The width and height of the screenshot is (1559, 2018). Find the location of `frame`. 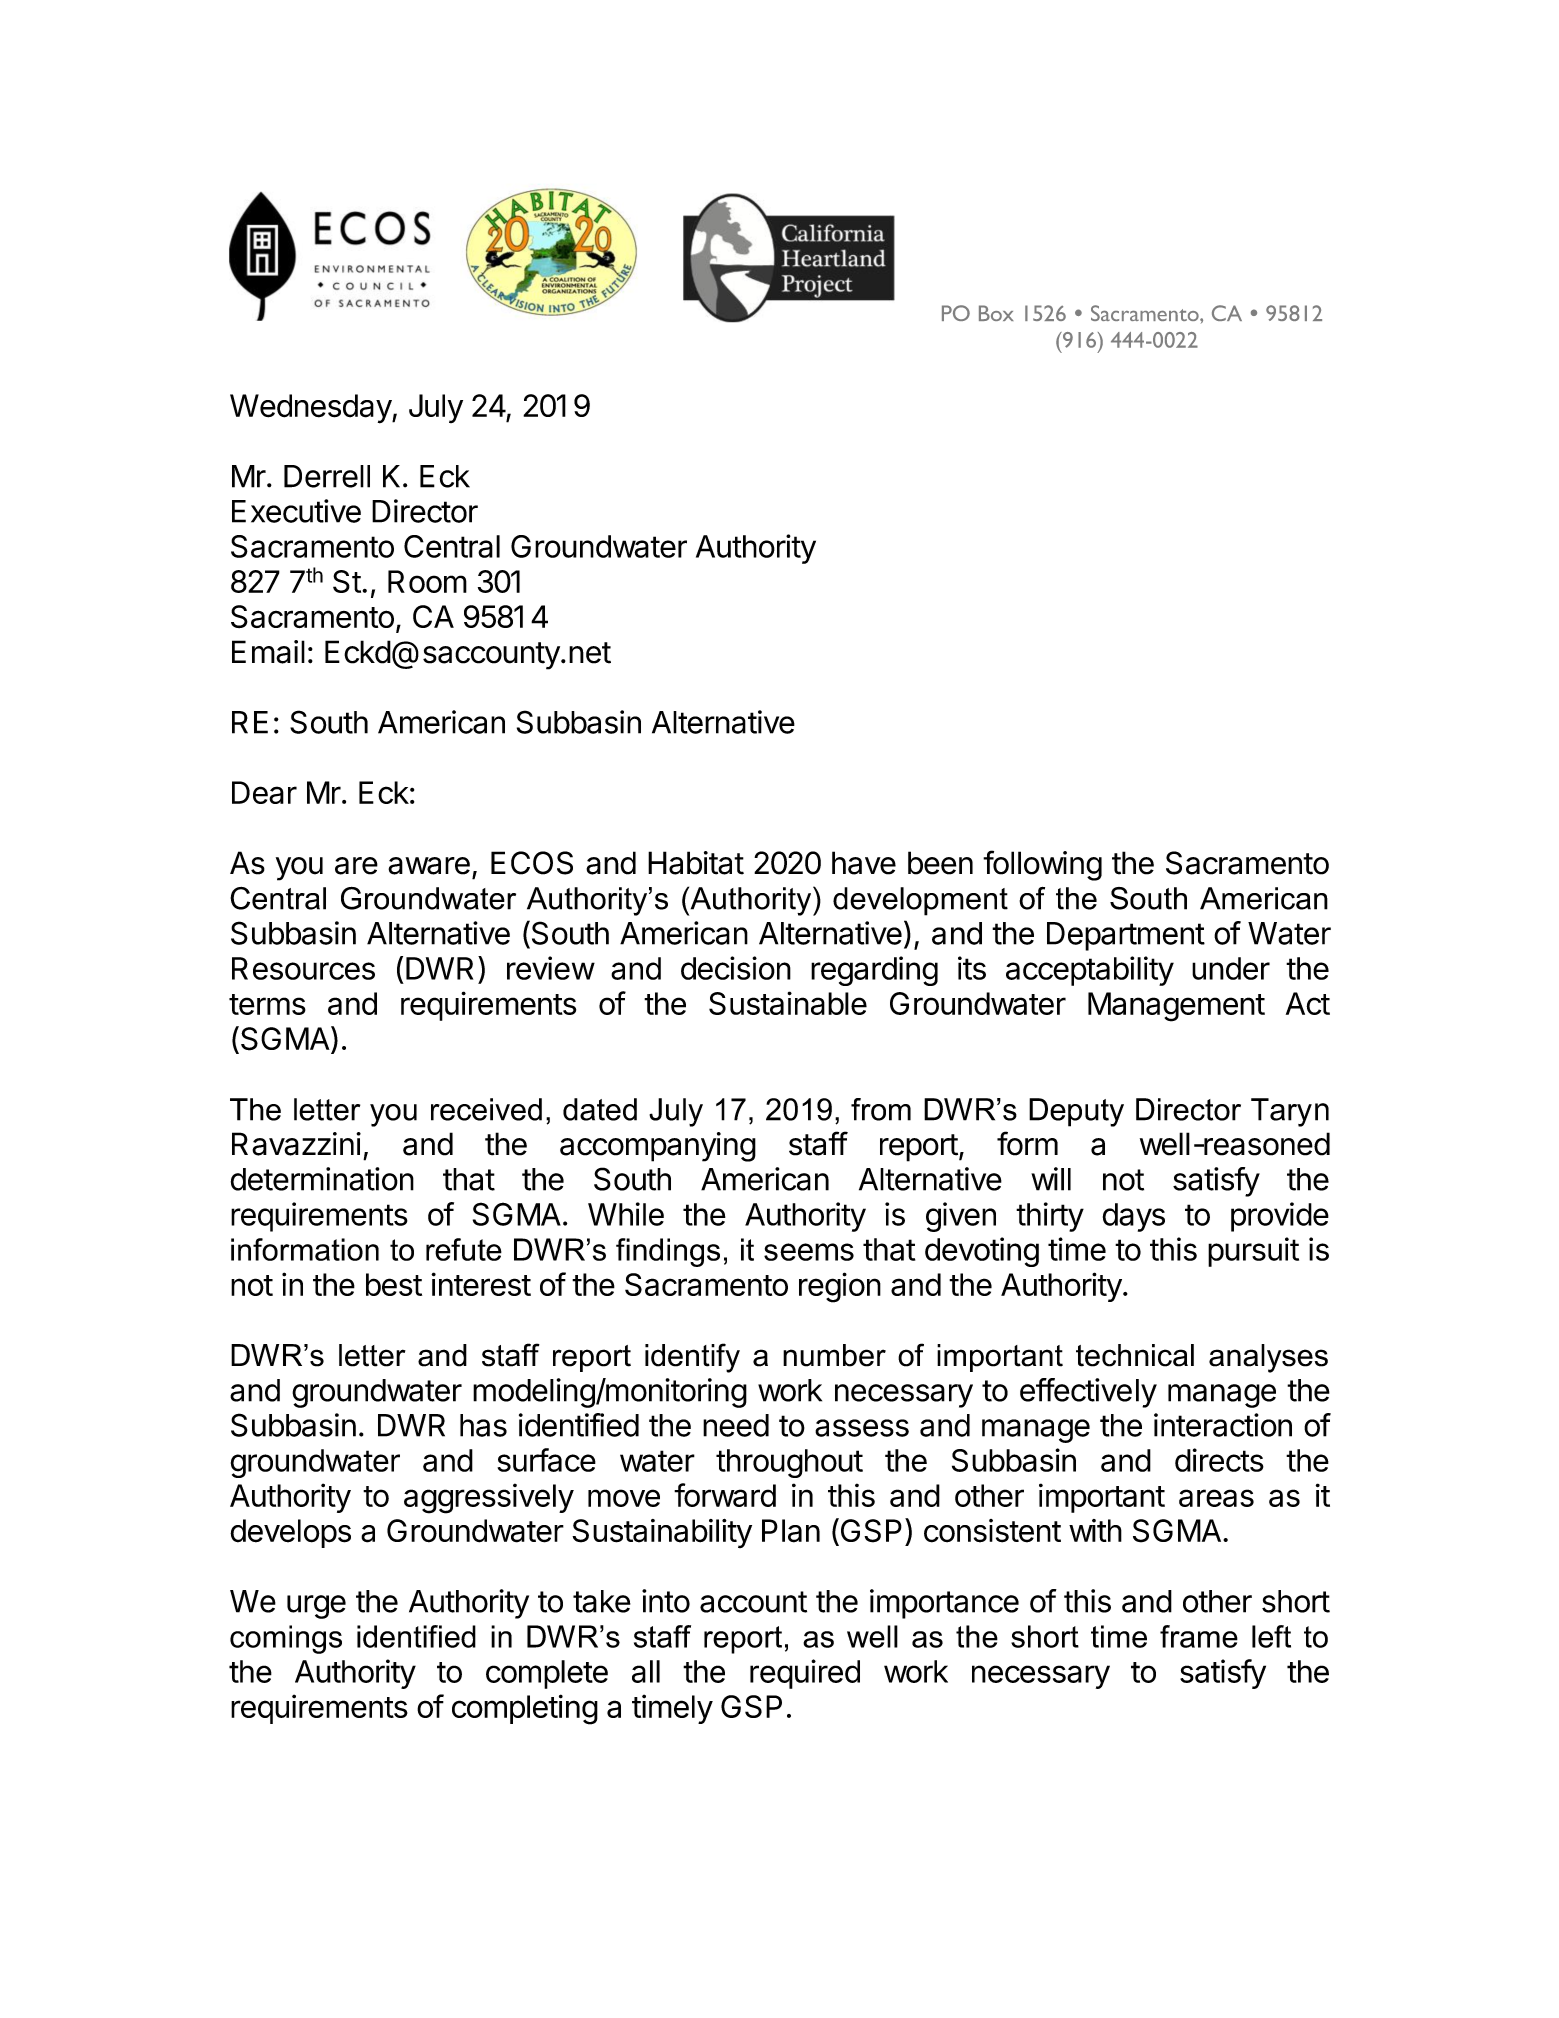

frame is located at coordinates (1199, 1636).
